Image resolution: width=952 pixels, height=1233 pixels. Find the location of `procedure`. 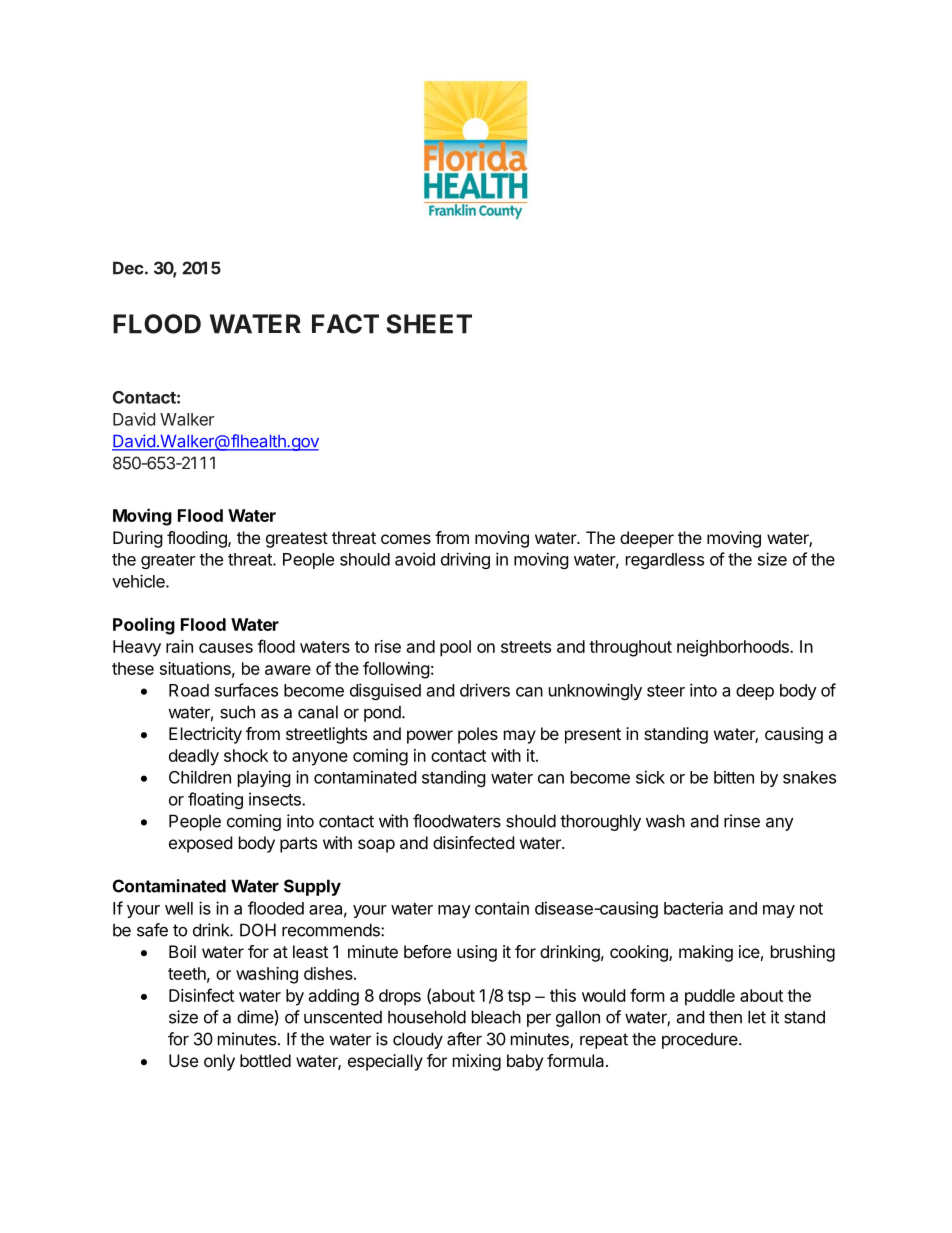

procedure is located at coordinates (701, 1040).
